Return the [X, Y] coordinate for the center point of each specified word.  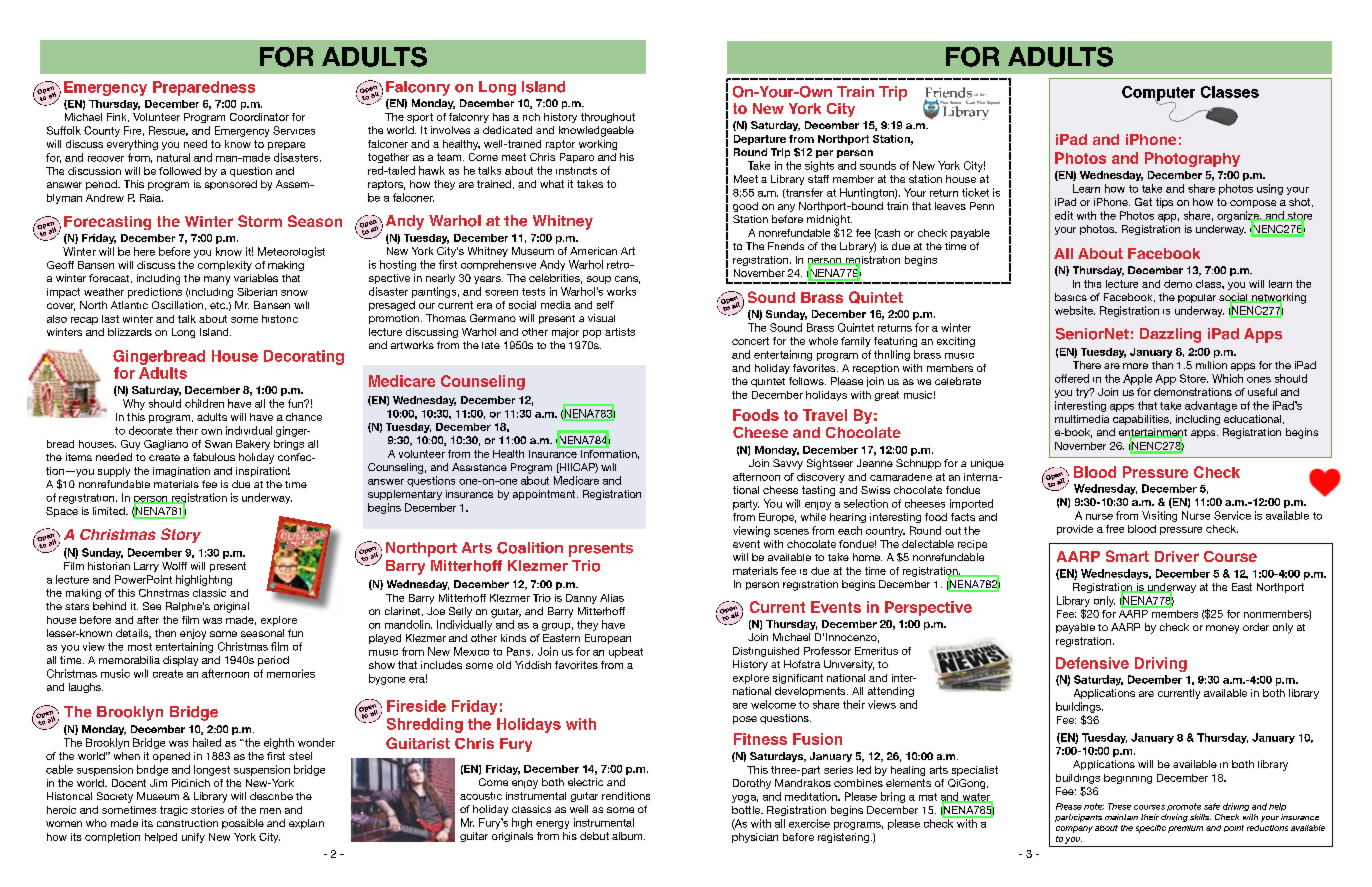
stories [207, 810]
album [628, 836]
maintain [1121, 817]
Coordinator [259, 117]
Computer [1158, 94]
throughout [608, 118]
